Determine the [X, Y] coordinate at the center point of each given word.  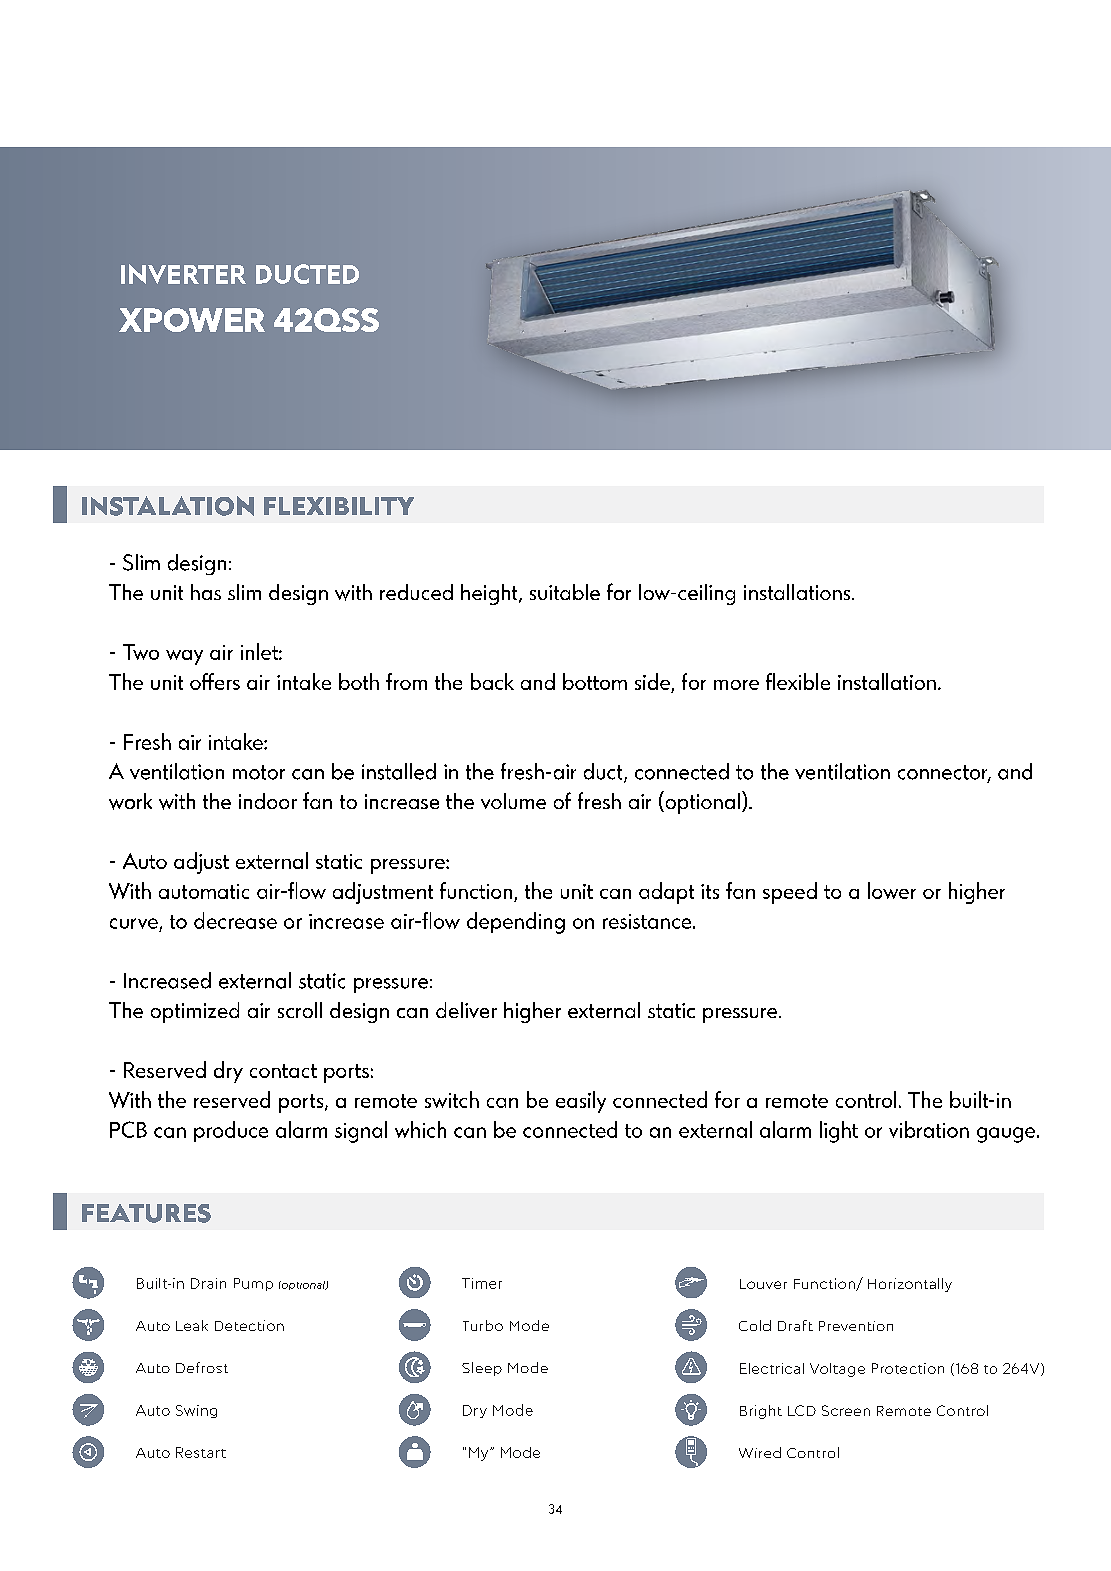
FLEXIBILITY [339, 506]
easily [581, 1102]
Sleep [482, 1369]
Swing [196, 1411]
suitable [565, 592]
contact [283, 1071]
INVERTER [183, 274]
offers [215, 681]
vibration [929, 1129]
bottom [595, 681]
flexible [798, 681]
